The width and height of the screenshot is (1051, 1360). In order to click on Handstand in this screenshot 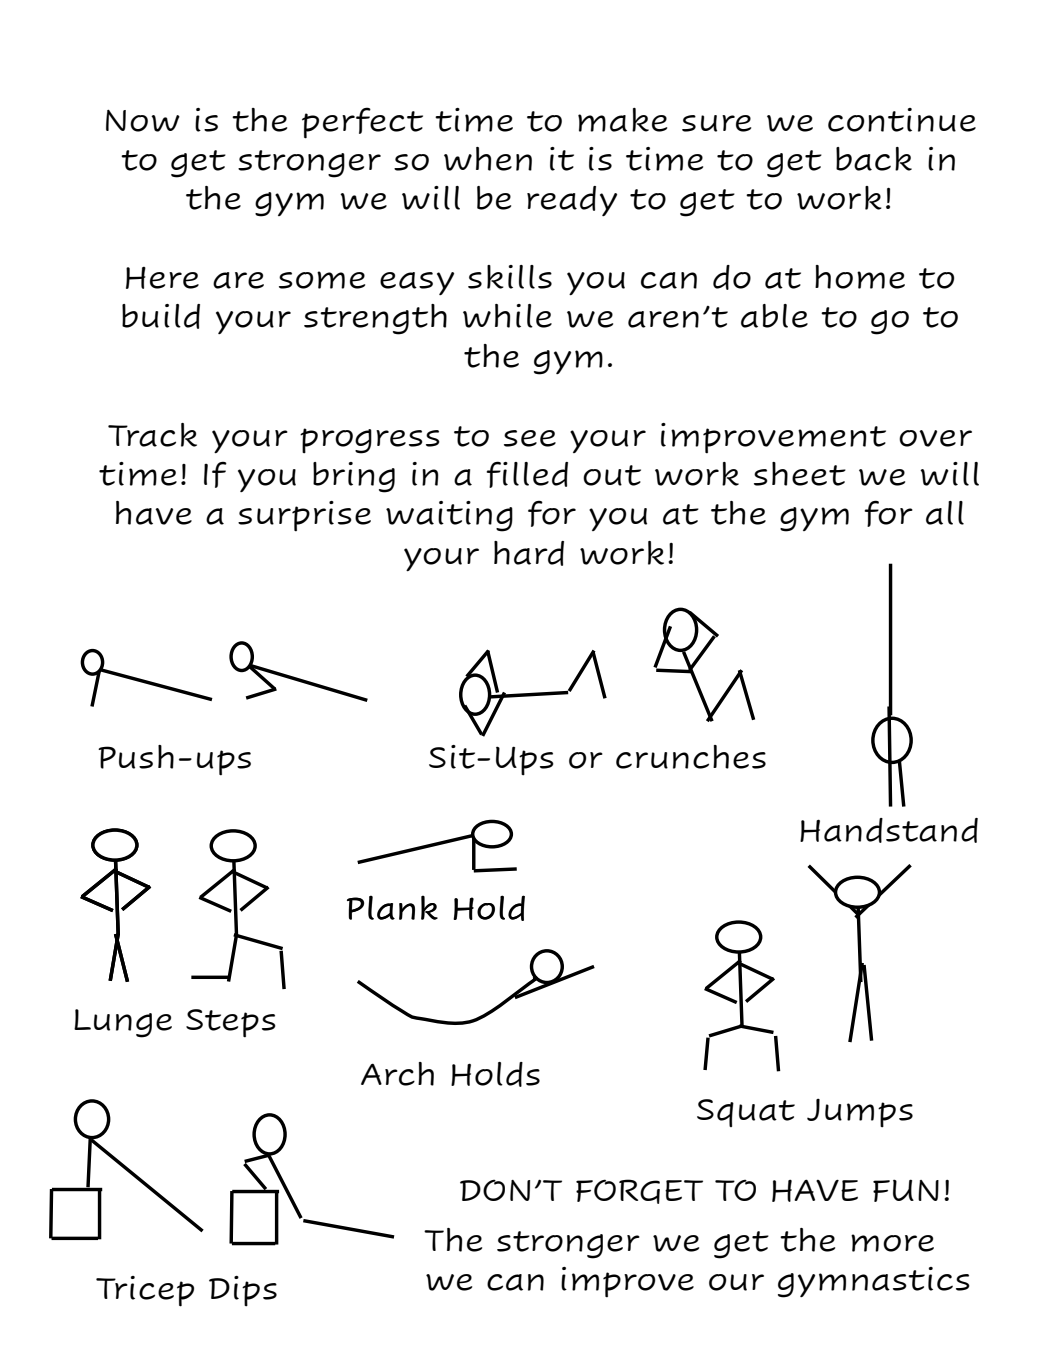, I will do `click(889, 830)`.
